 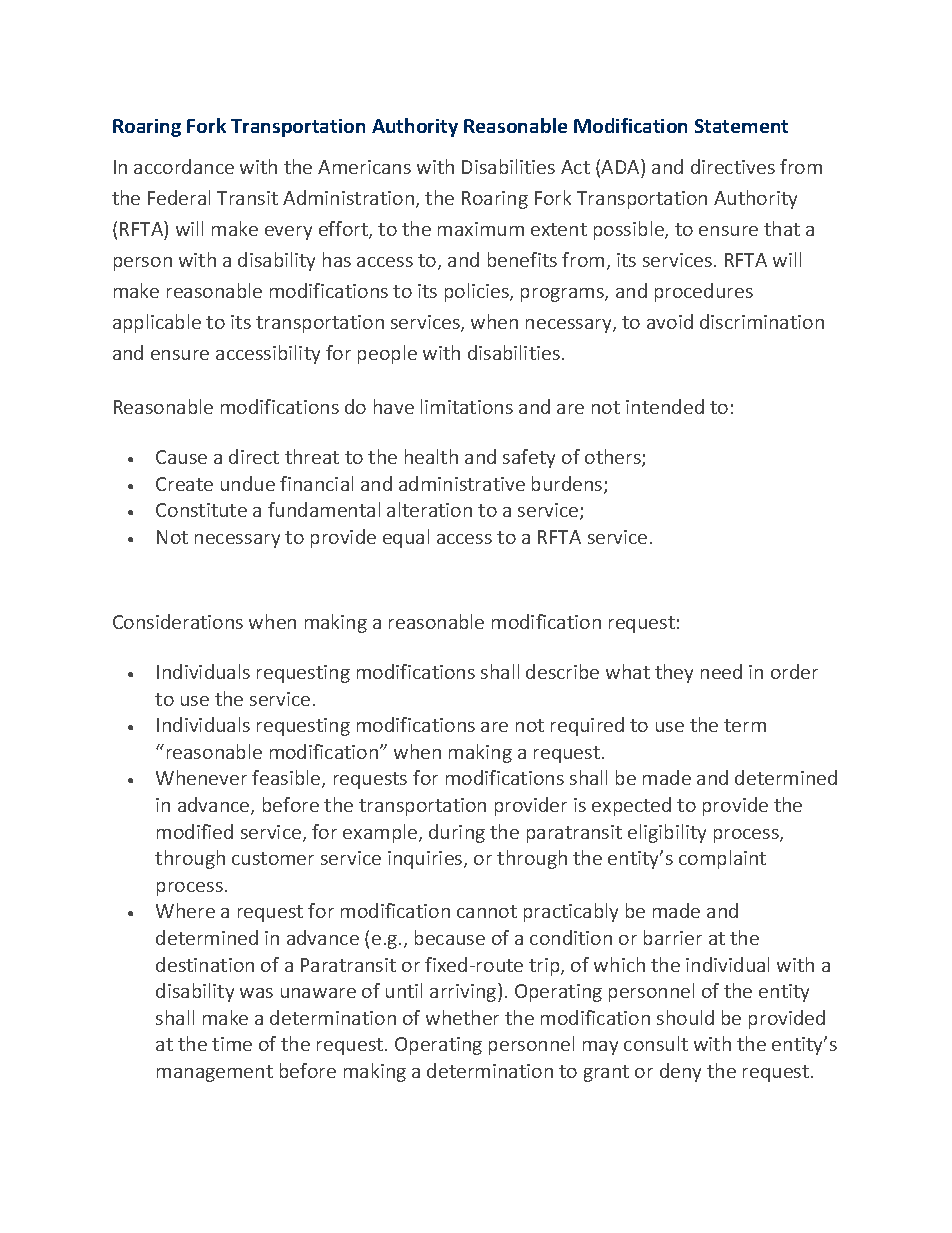 I want to click on required, so click(x=587, y=726).
